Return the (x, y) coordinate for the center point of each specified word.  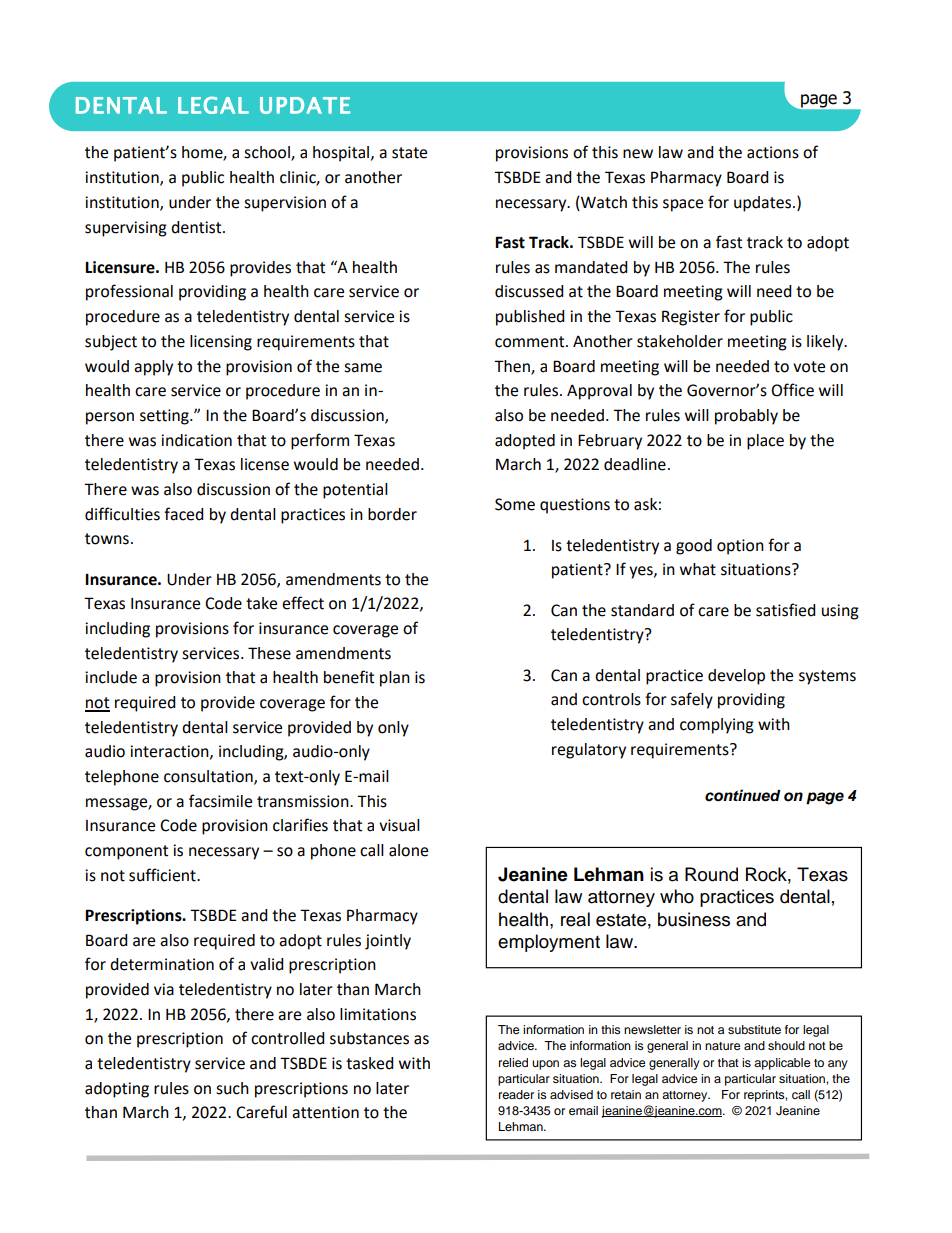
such (232, 1088)
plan (395, 679)
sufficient (163, 875)
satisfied (786, 610)
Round (711, 874)
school (268, 153)
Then (513, 367)
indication (196, 440)
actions (773, 152)
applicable (782, 1064)
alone (408, 850)
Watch (603, 203)
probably (746, 417)
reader (516, 1094)
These (269, 653)
